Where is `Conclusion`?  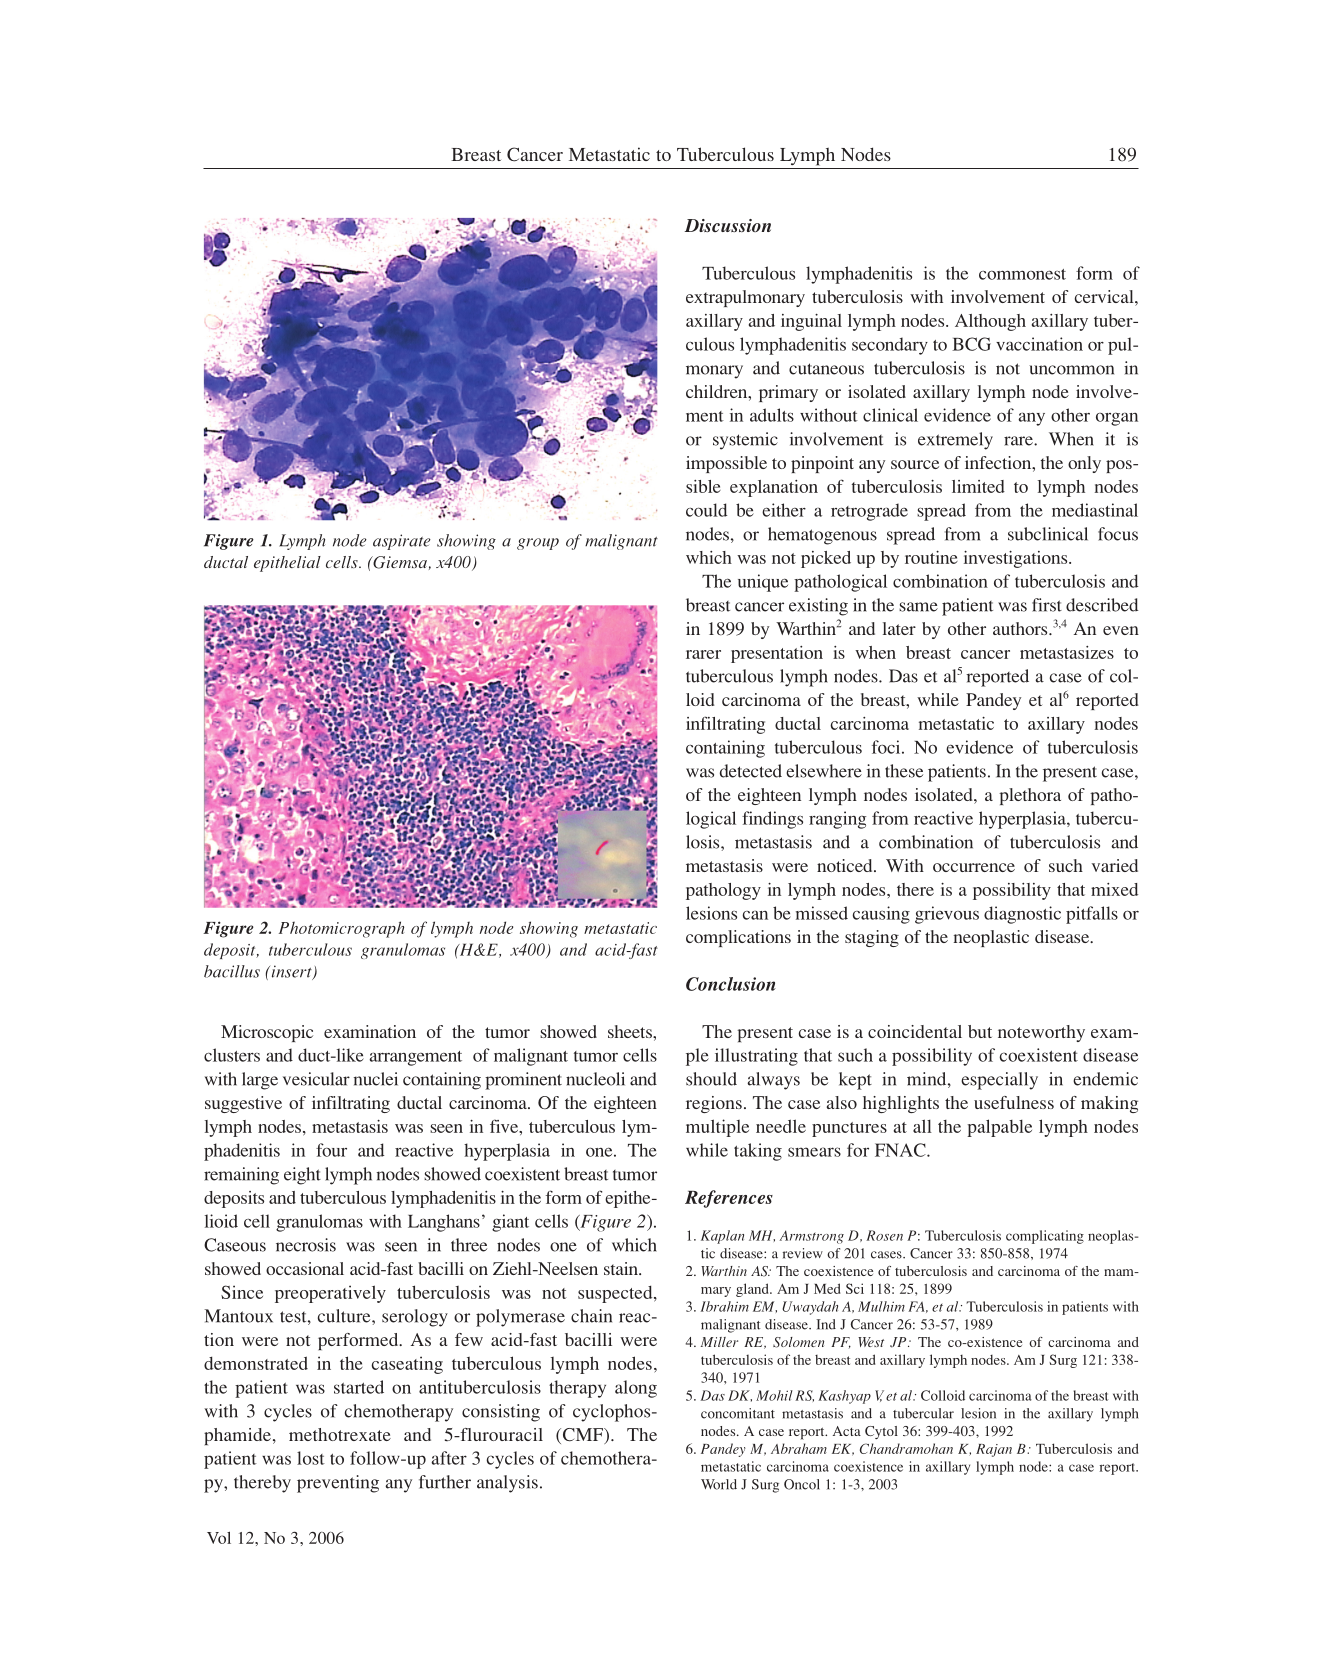
Conclusion is located at coordinates (731, 984).
